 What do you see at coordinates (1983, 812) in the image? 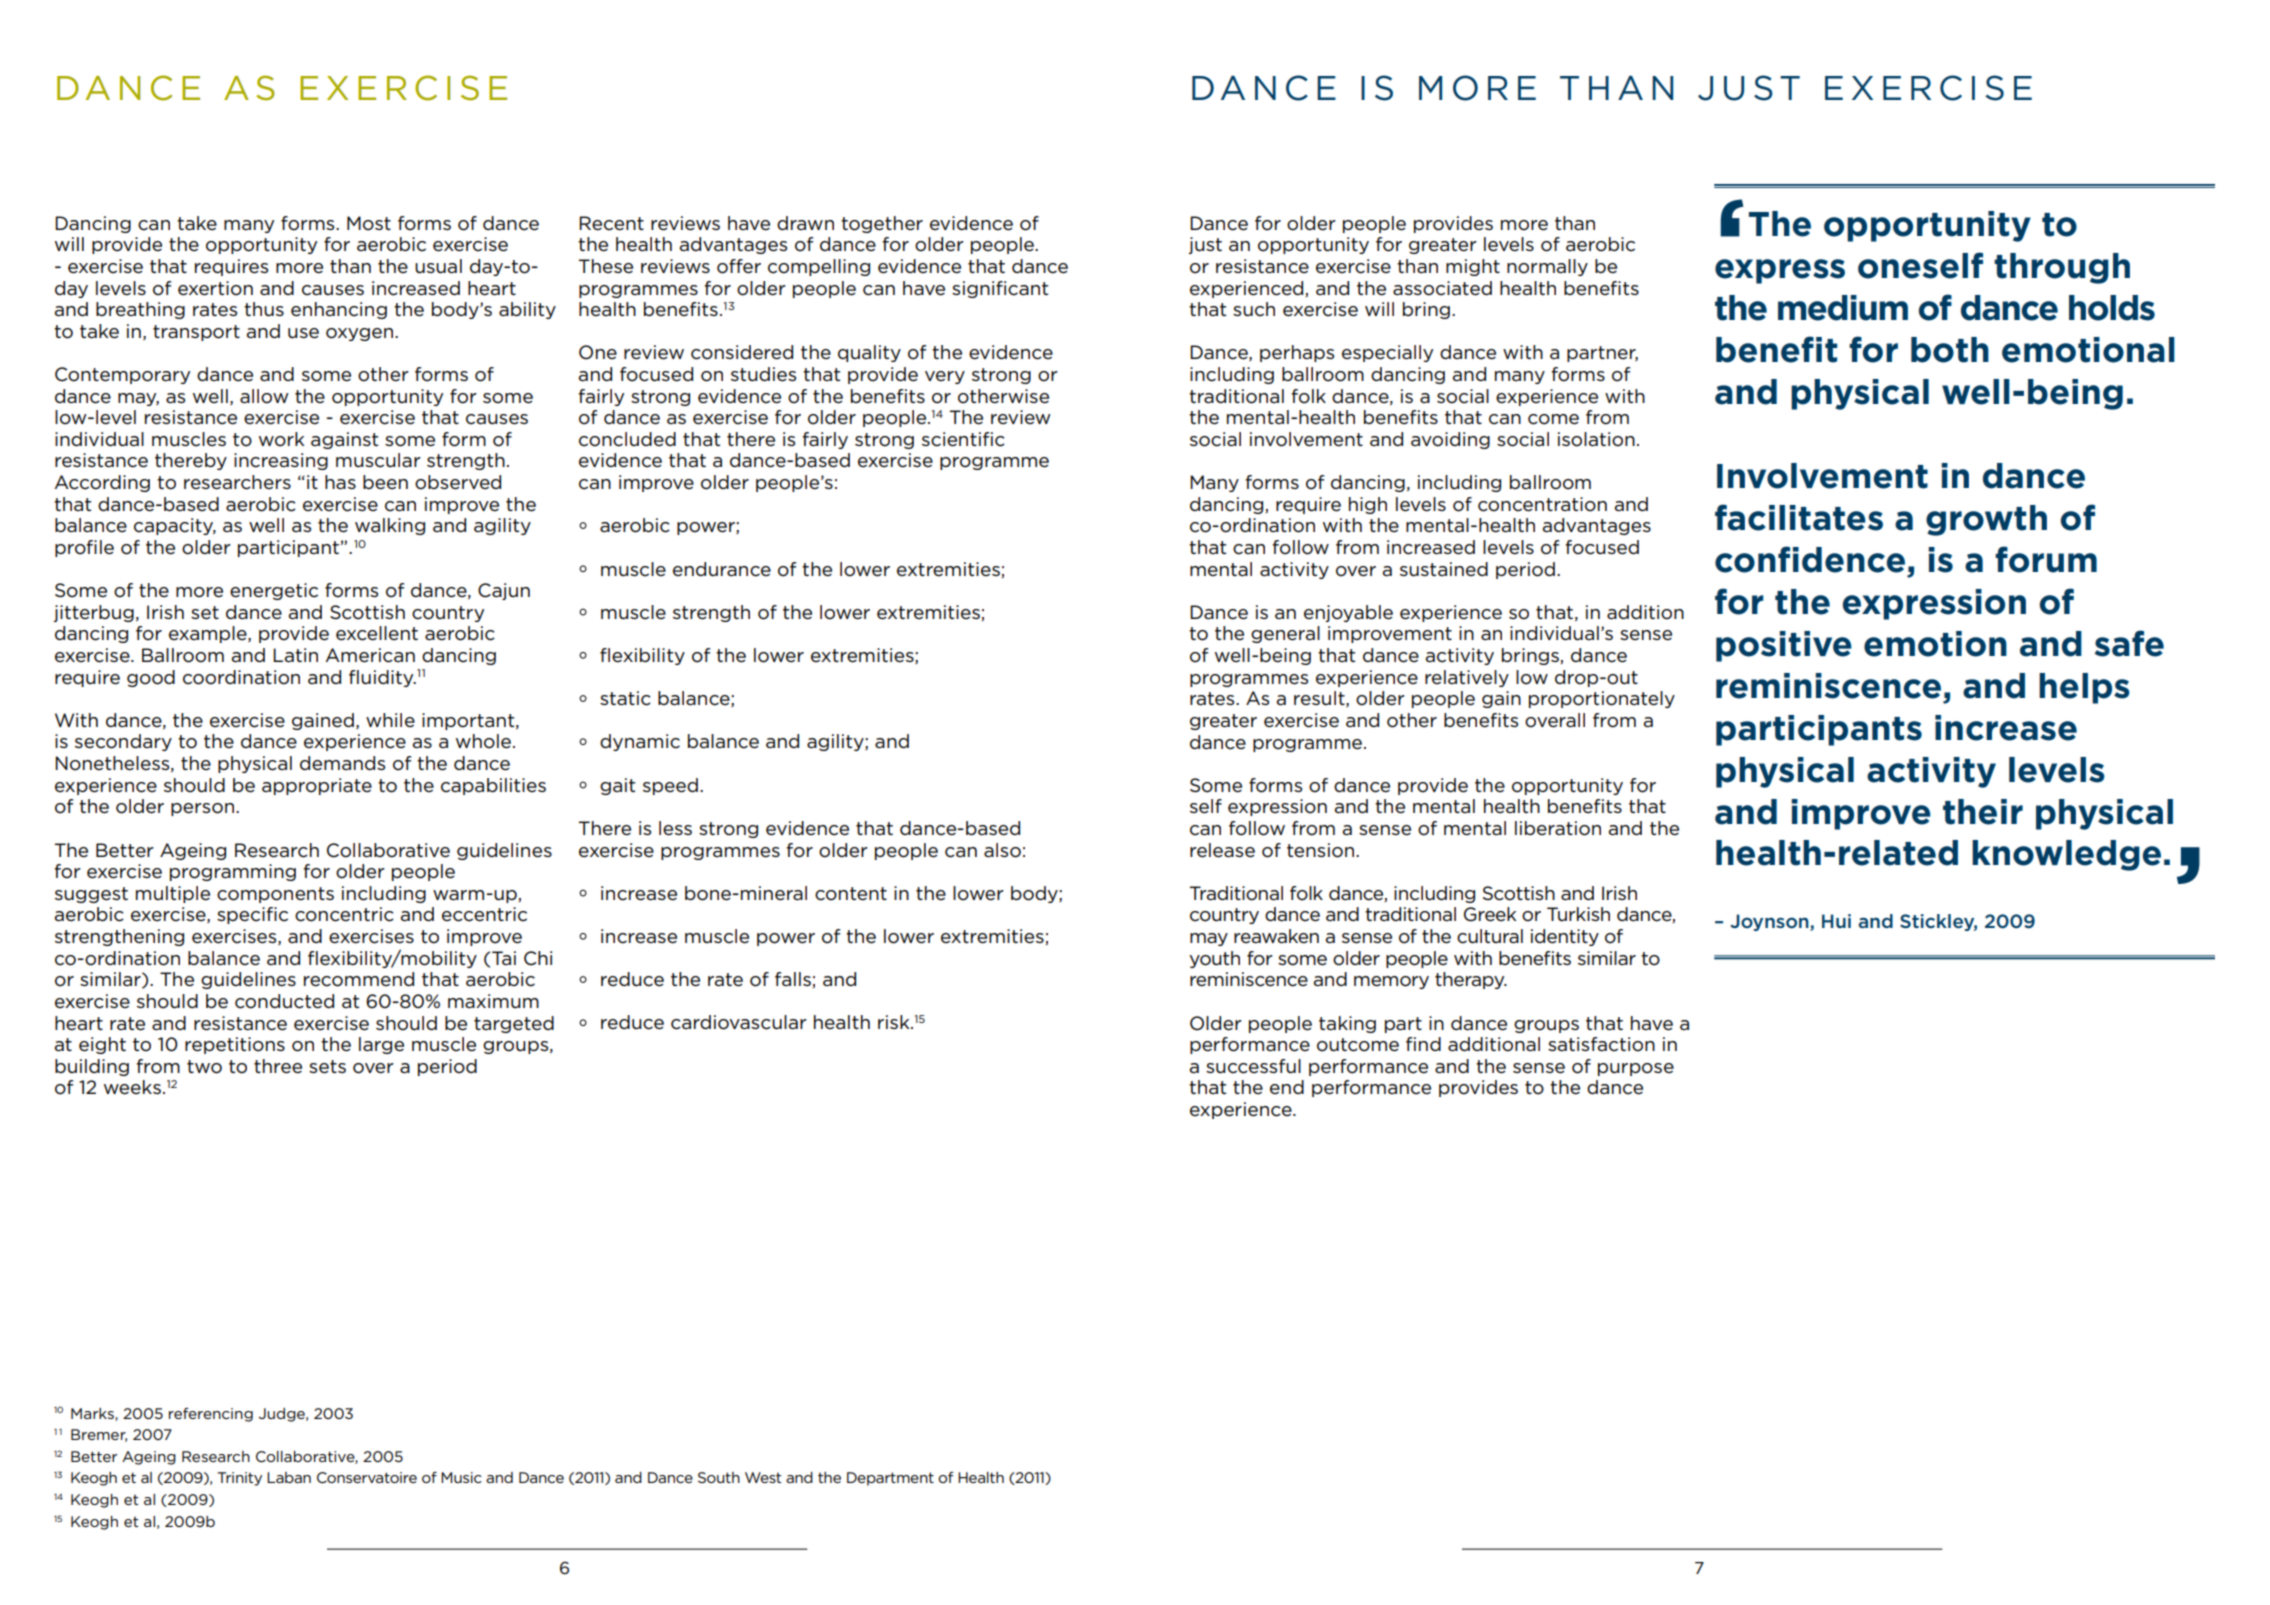
I see `their` at bounding box center [1983, 812].
